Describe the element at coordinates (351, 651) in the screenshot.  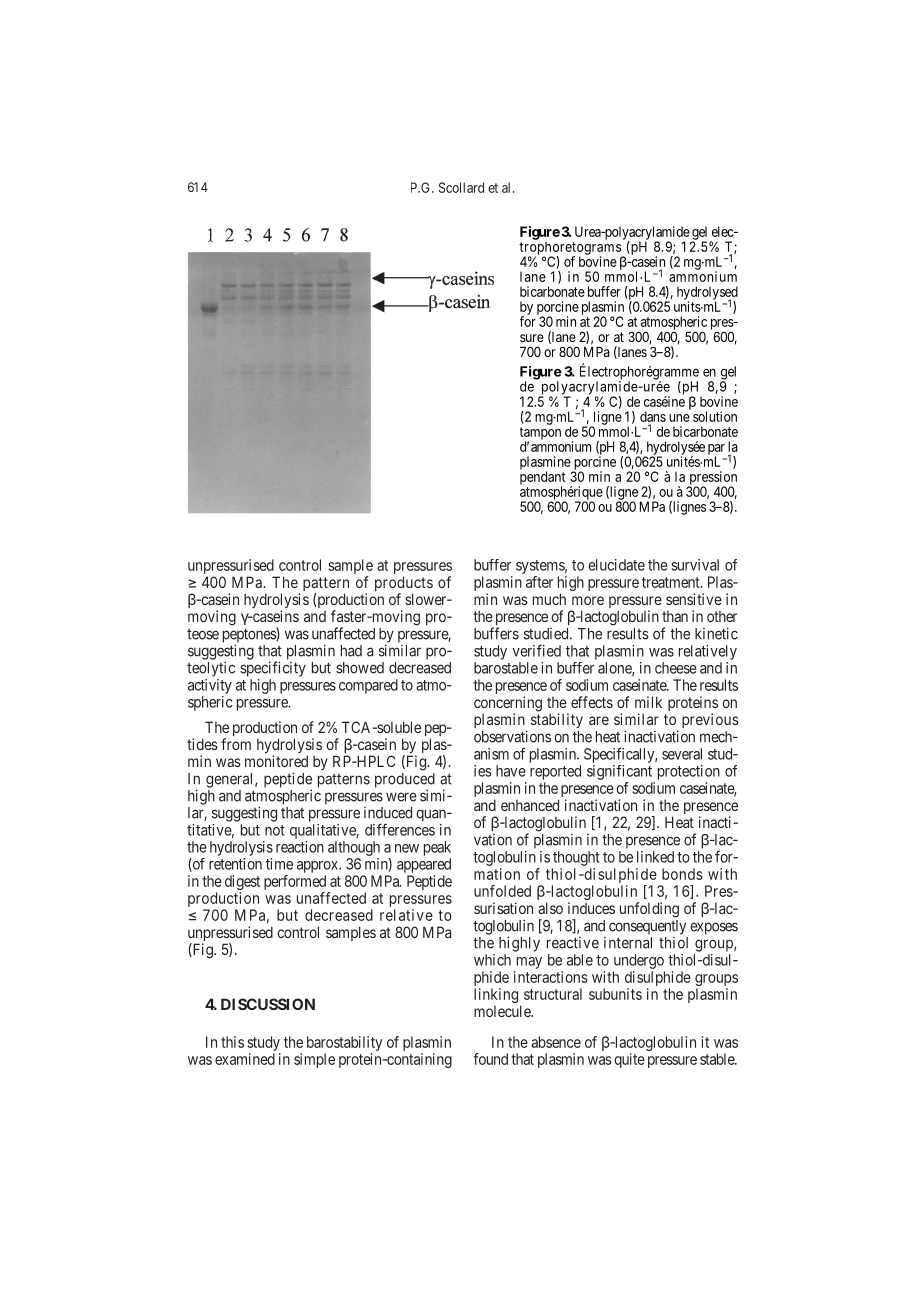
I see `had` at that location.
